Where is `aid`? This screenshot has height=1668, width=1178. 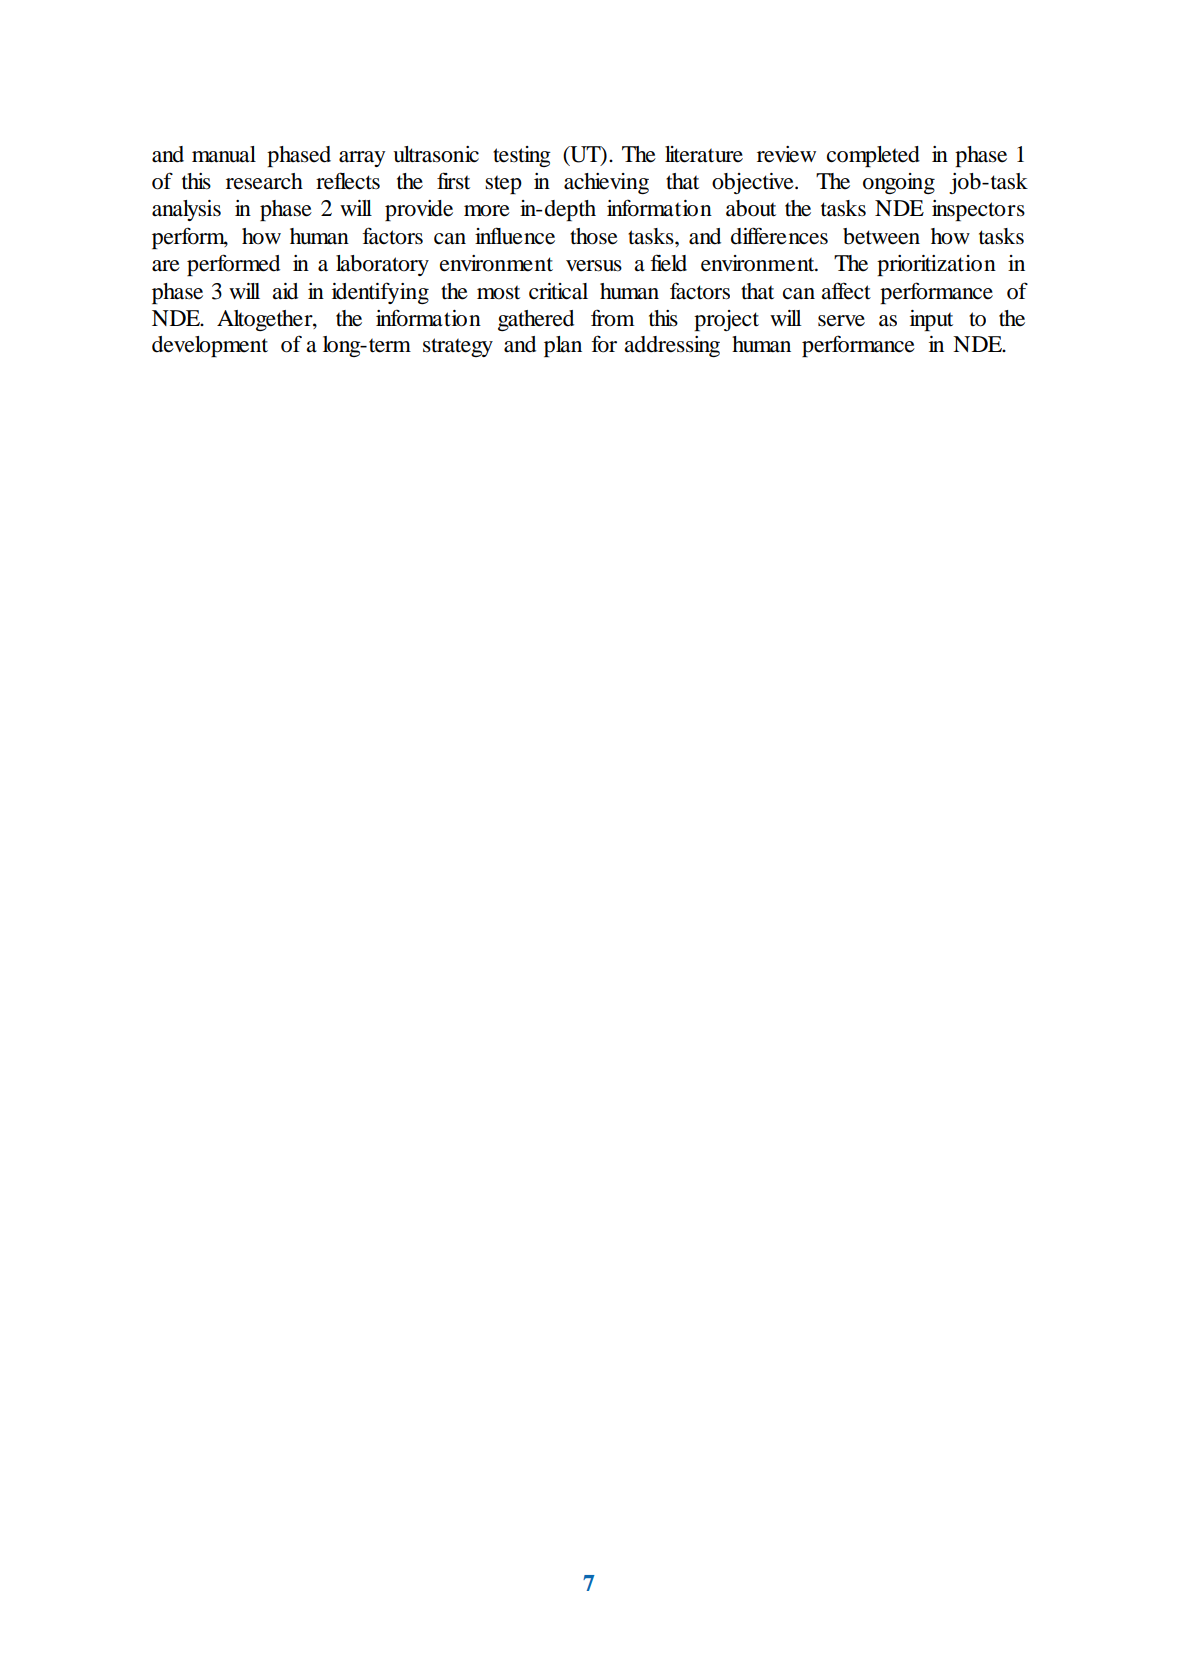
aid is located at coordinates (285, 291).
